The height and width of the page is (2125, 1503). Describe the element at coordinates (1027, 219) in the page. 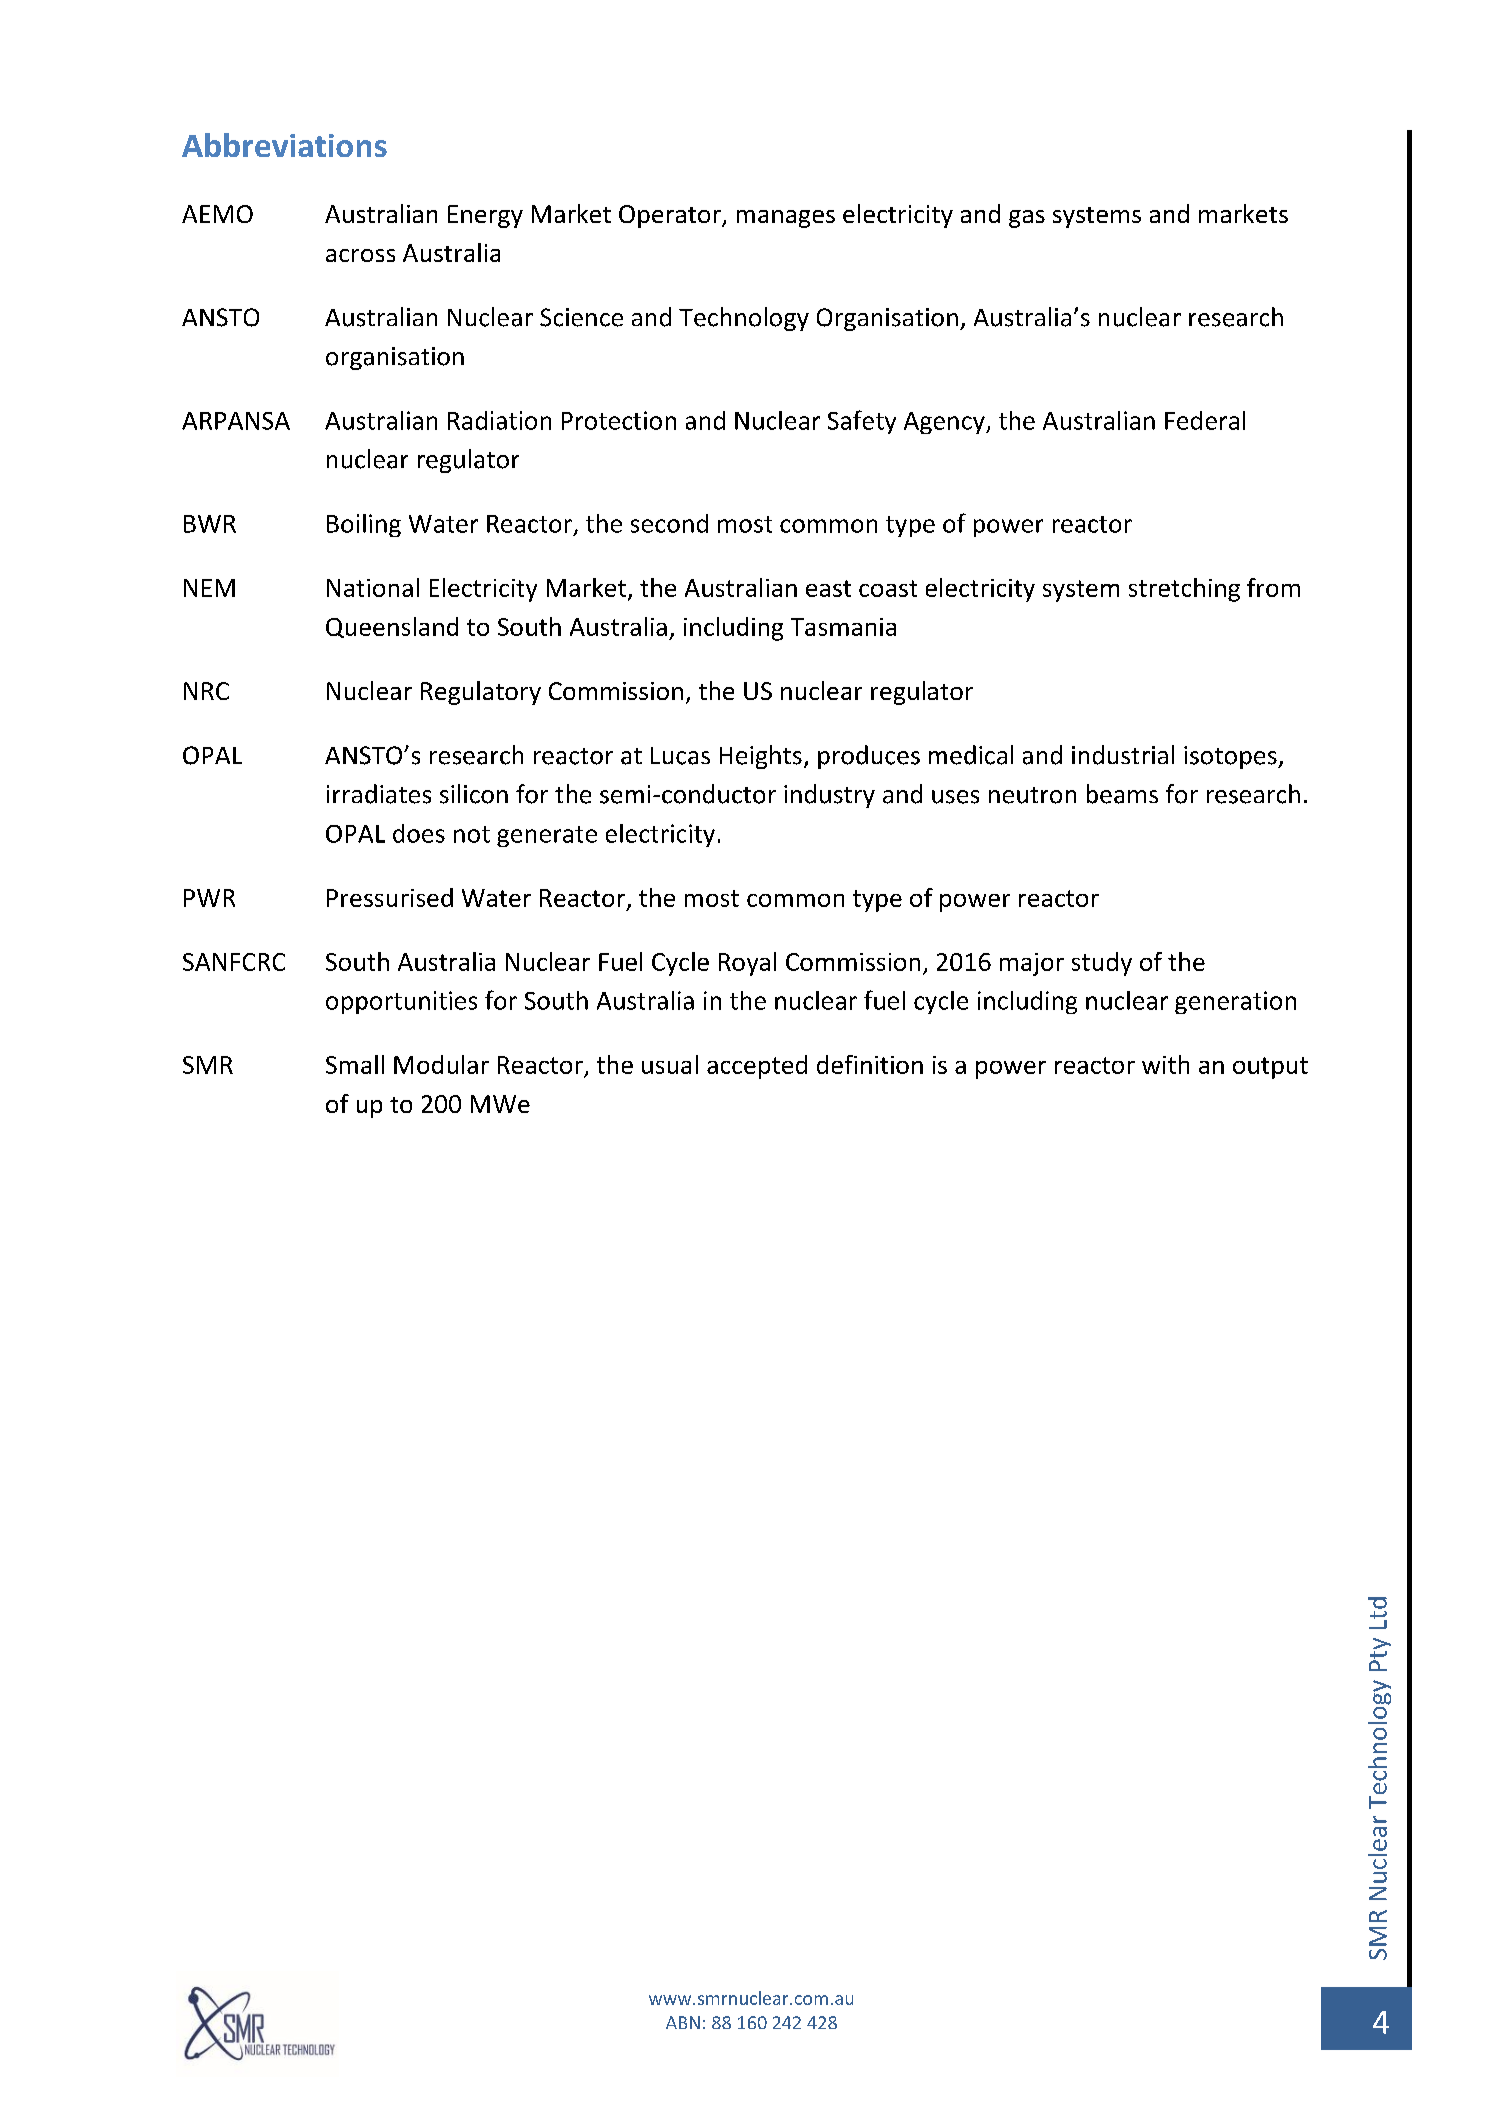

I see `gas` at that location.
